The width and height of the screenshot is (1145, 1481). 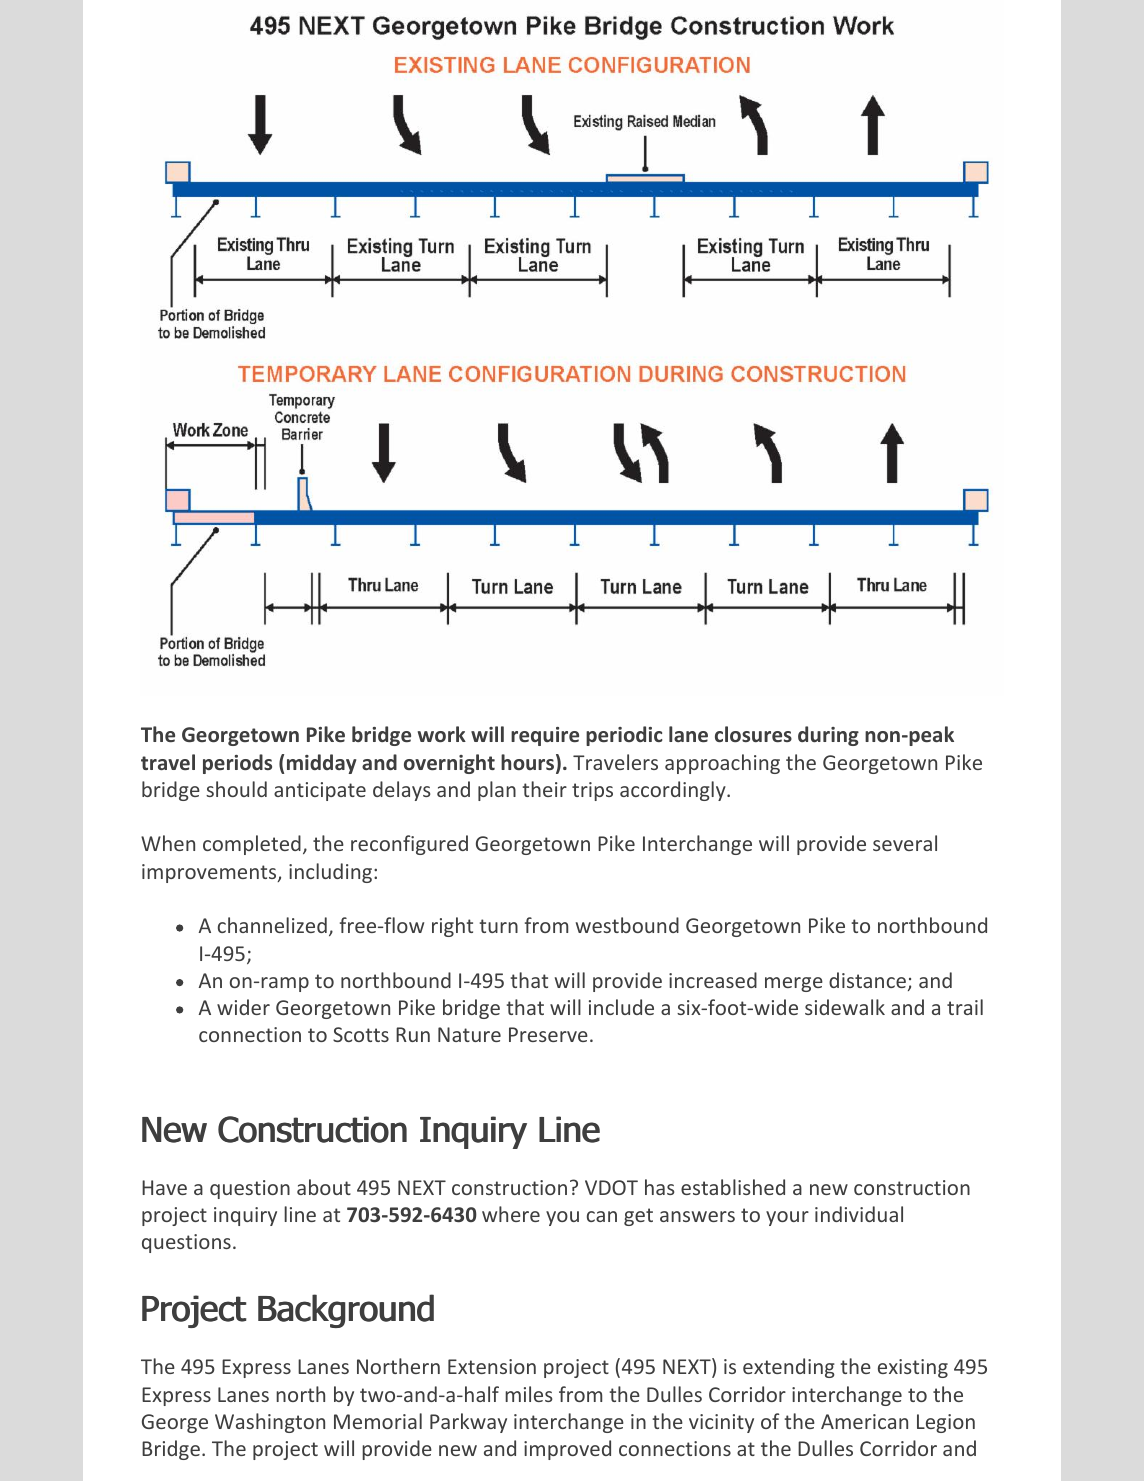 What do you see at coordinates (548, 1034) in the screenshot?
I see `Preserve` at bounding box center [548, 1034].
